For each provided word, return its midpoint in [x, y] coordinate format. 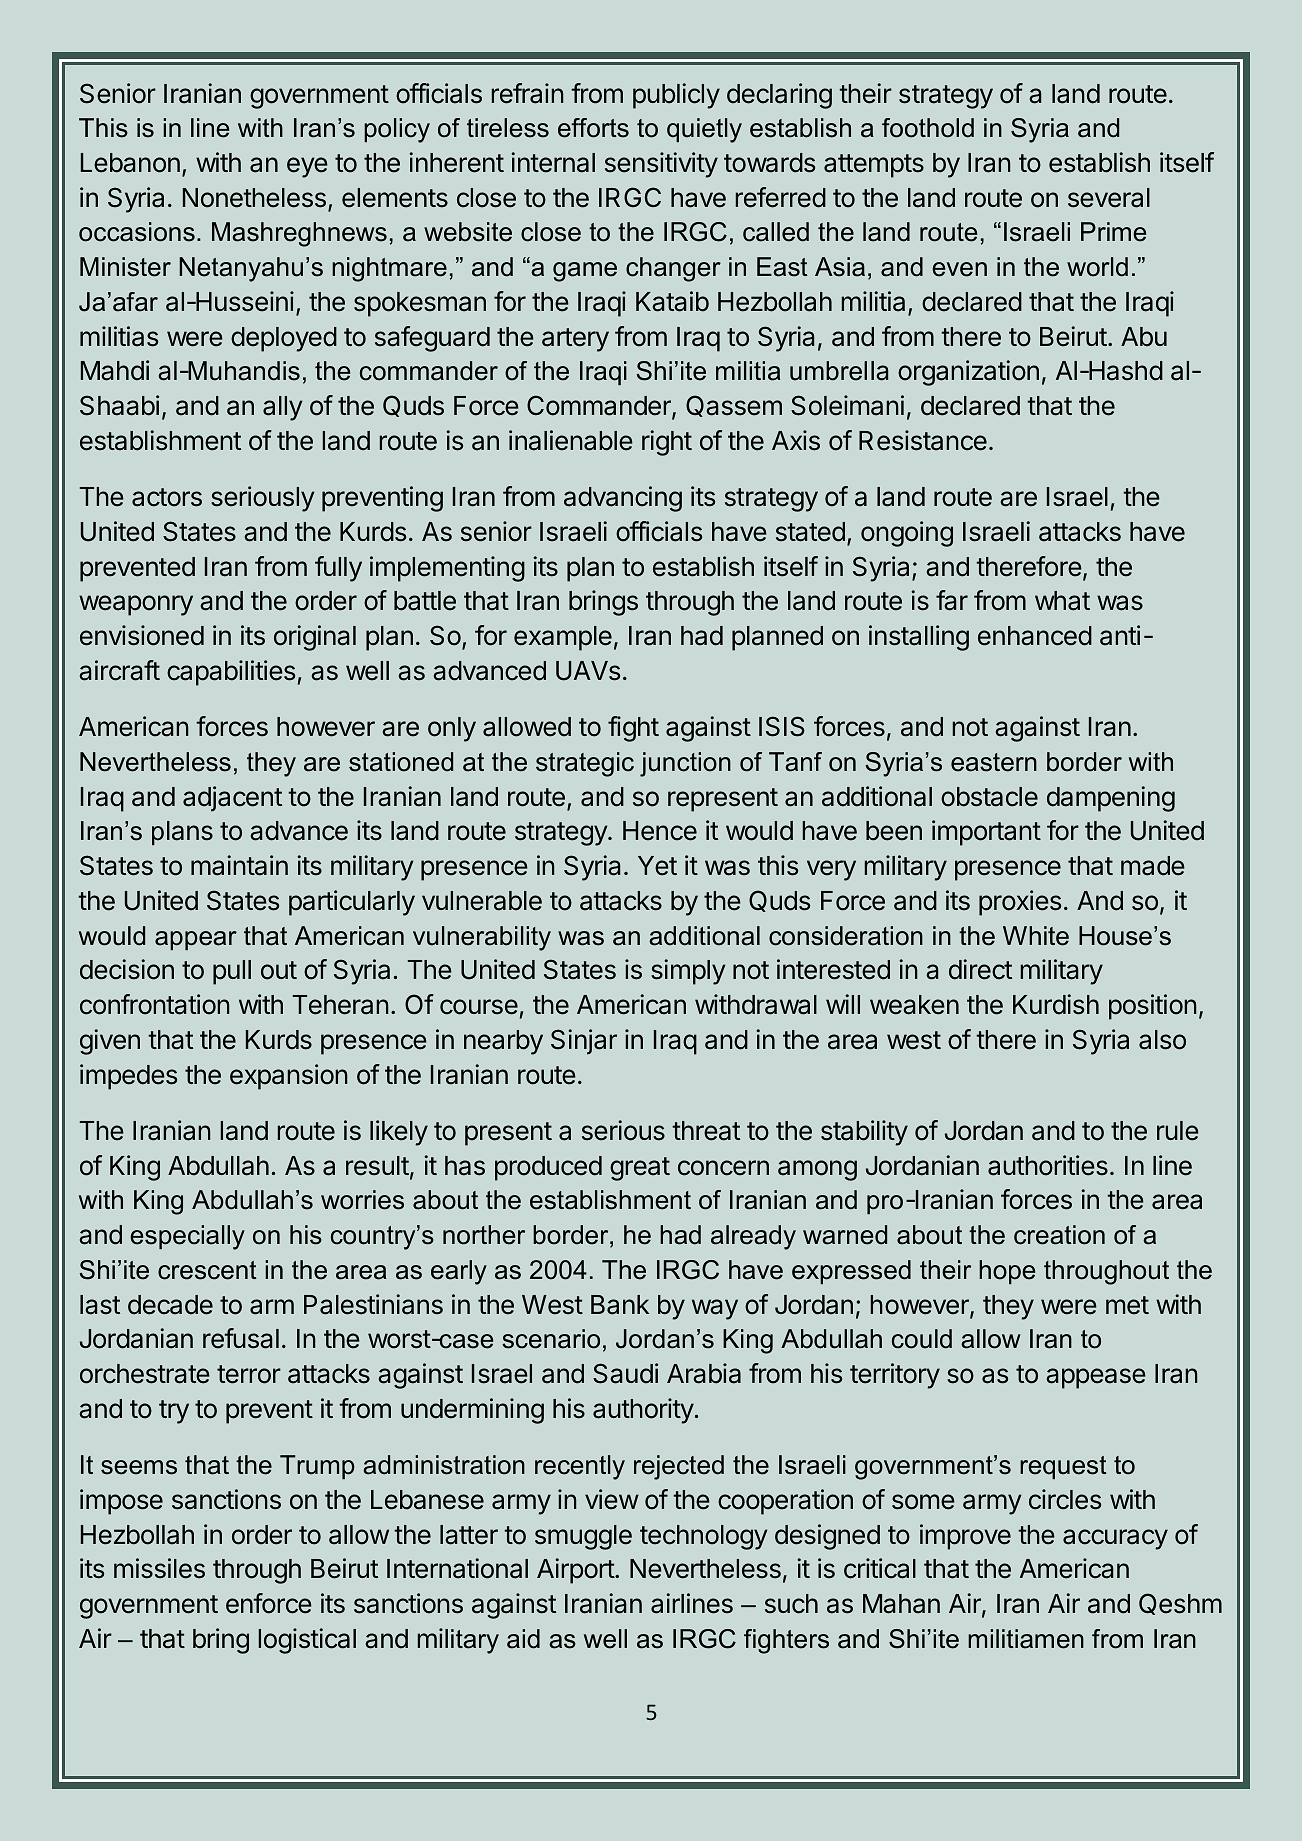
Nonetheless [254, 198]
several [1109, 198]
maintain [239, 865]
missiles [159, 1568]
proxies [1020, 903]
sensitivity [661, 165]
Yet [657, 866]
